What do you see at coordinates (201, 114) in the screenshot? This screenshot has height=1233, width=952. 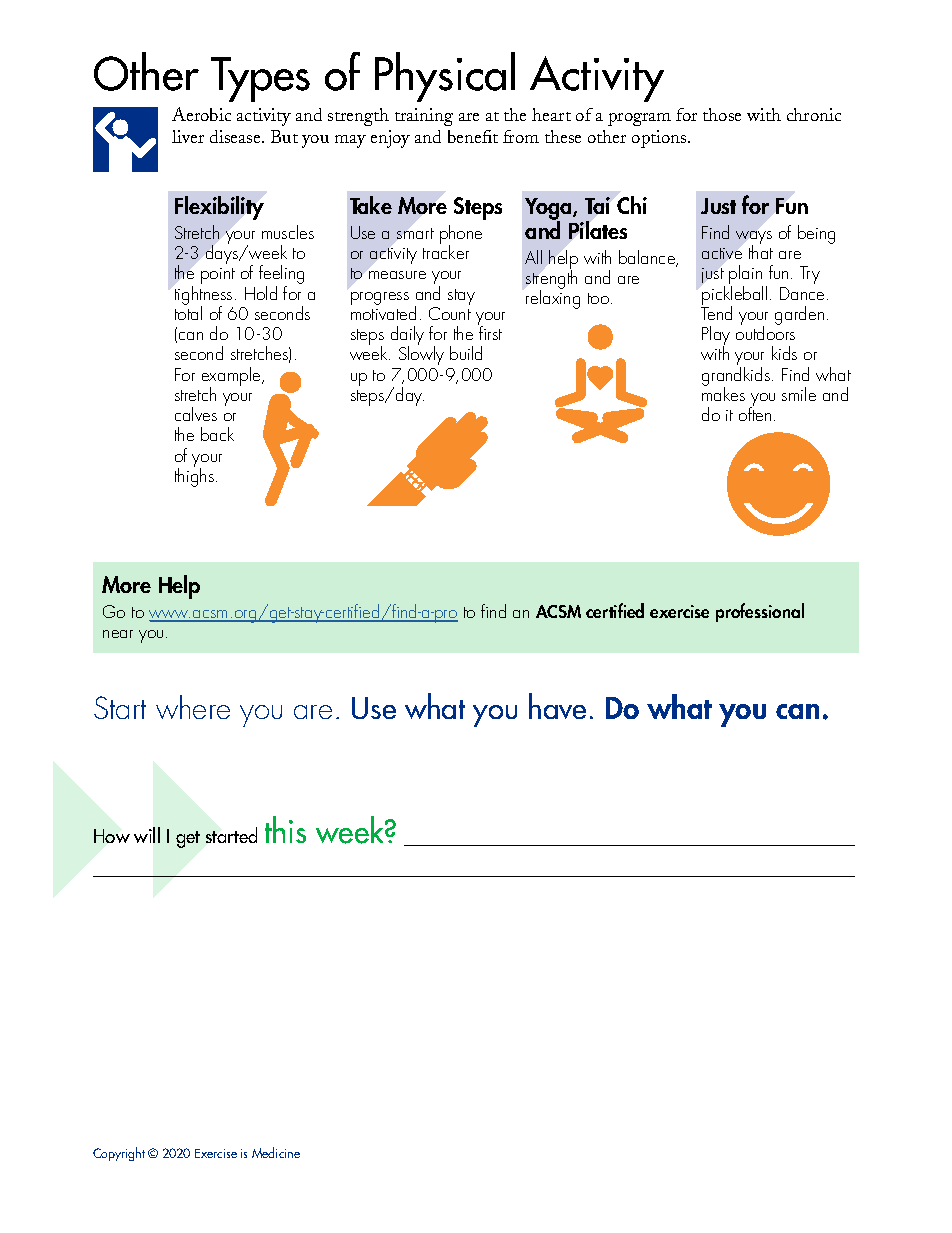 I see `Aerobic` at bounding box center [201, 114].
